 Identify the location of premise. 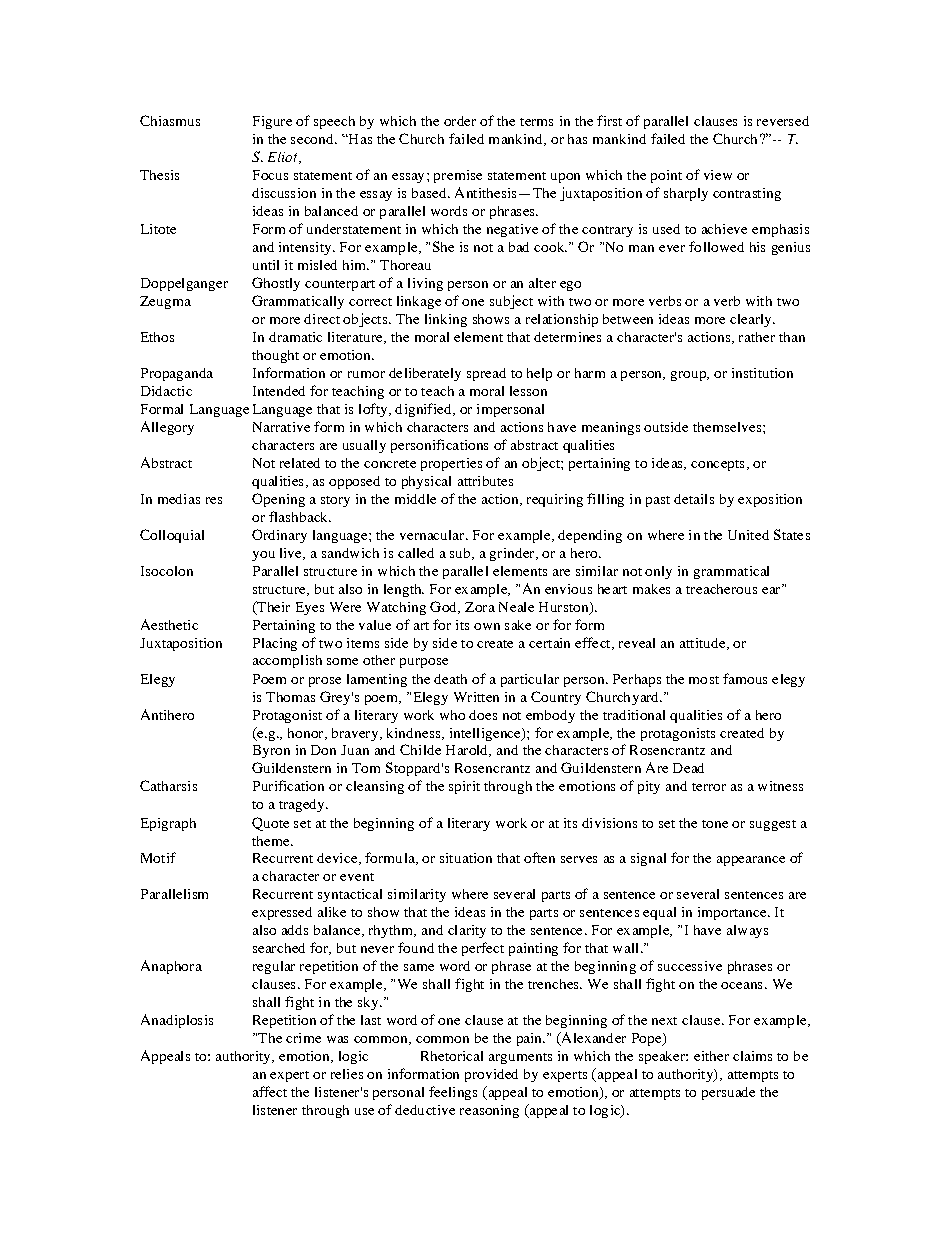
(458, 176).
